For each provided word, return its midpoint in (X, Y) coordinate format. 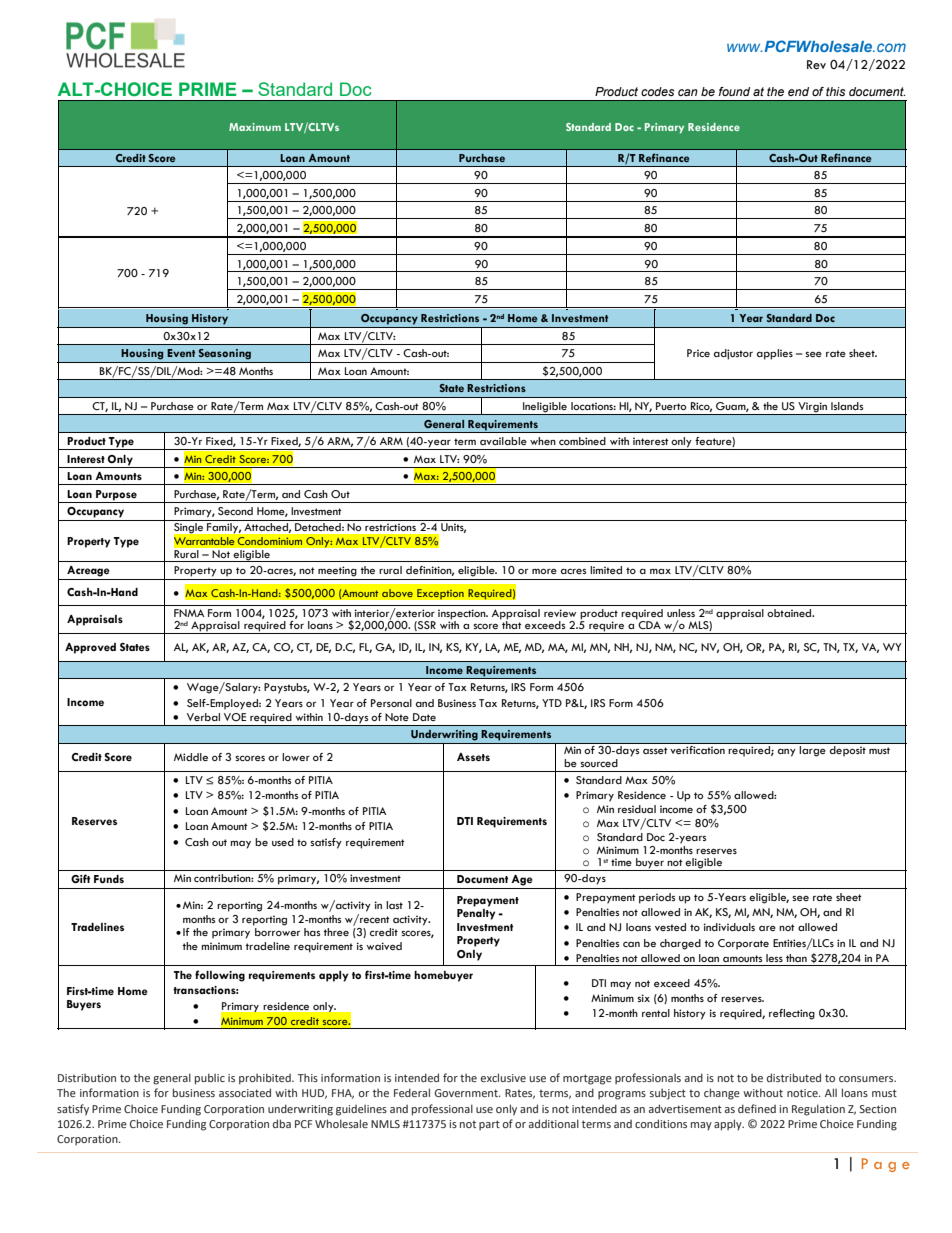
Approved (90, 648)
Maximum (255, 127)
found (734, 91)
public (210, 1079)
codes (658, 91)
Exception (440, 594)
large (812, 751)
